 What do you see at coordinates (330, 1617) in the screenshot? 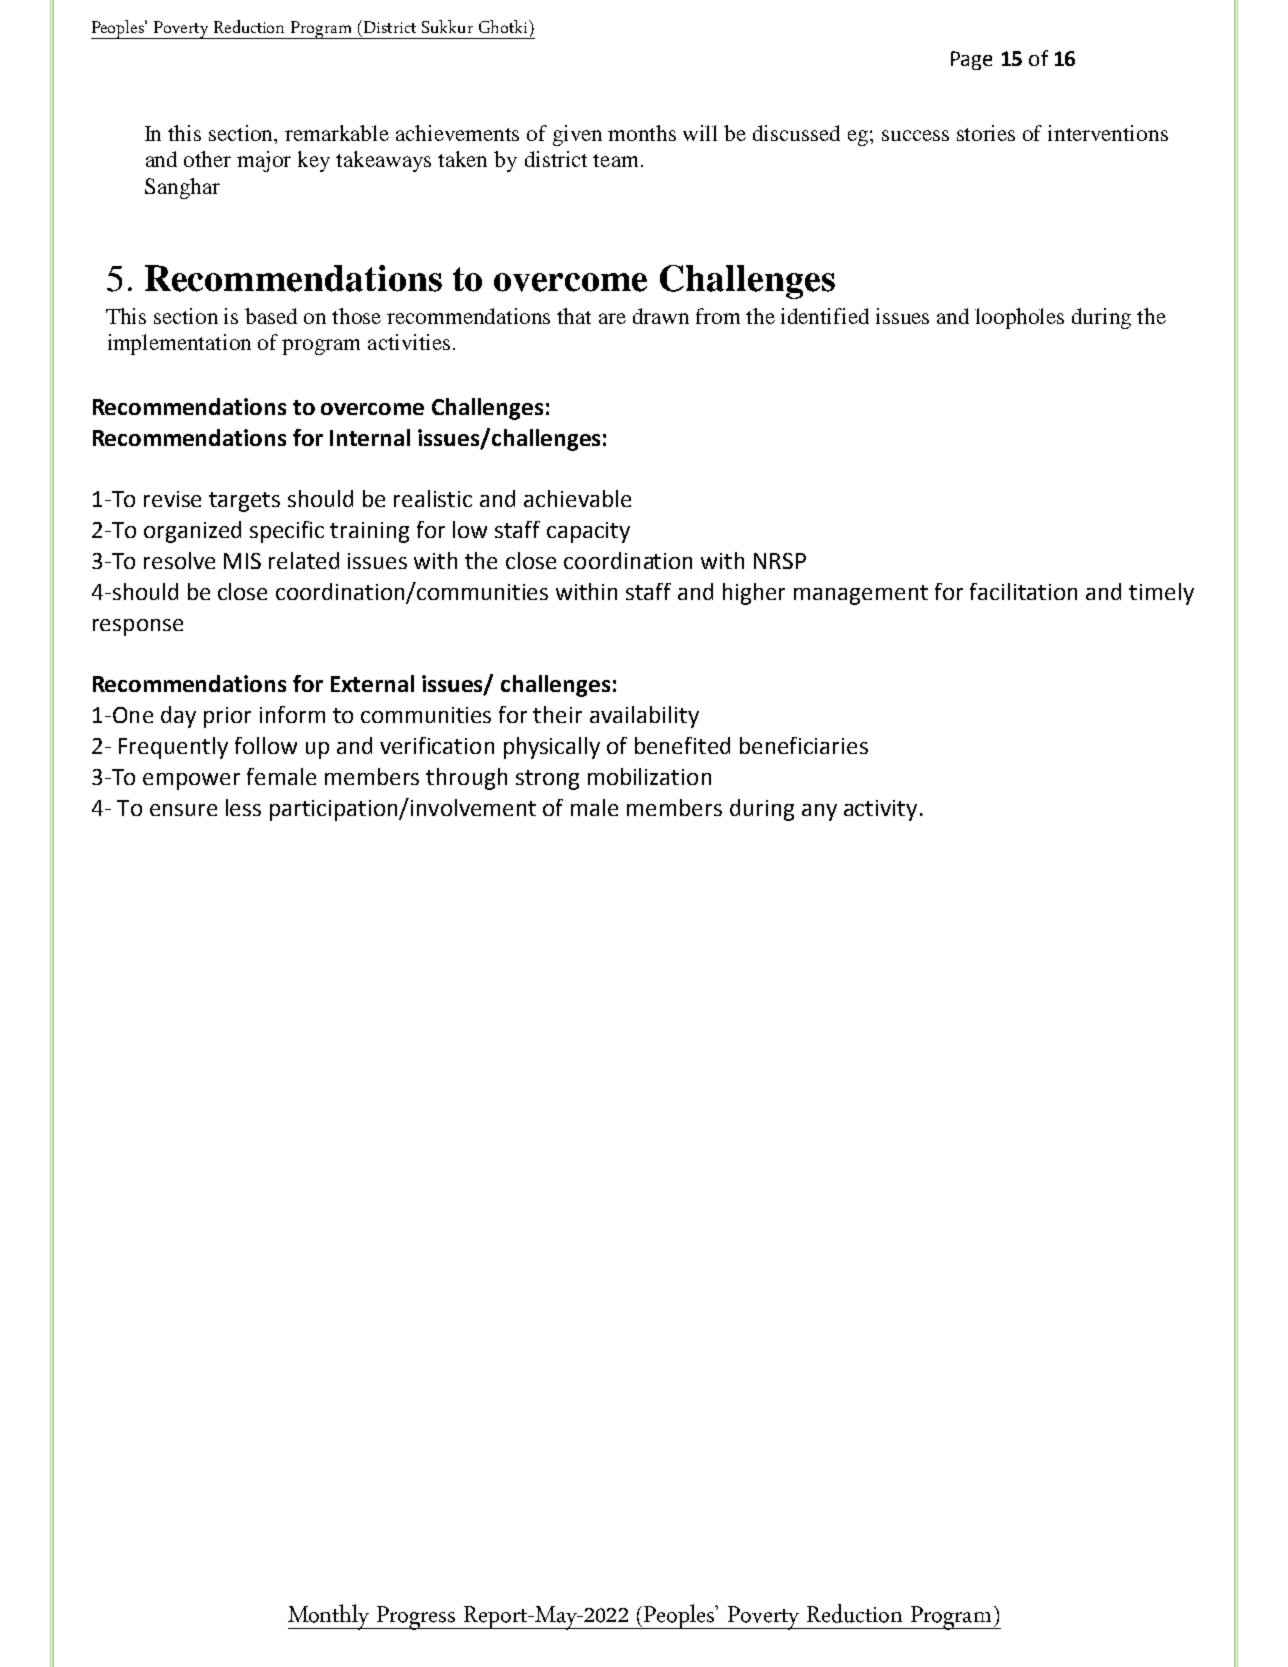
I see `Monthly` at bounding box center [330, 1617].
